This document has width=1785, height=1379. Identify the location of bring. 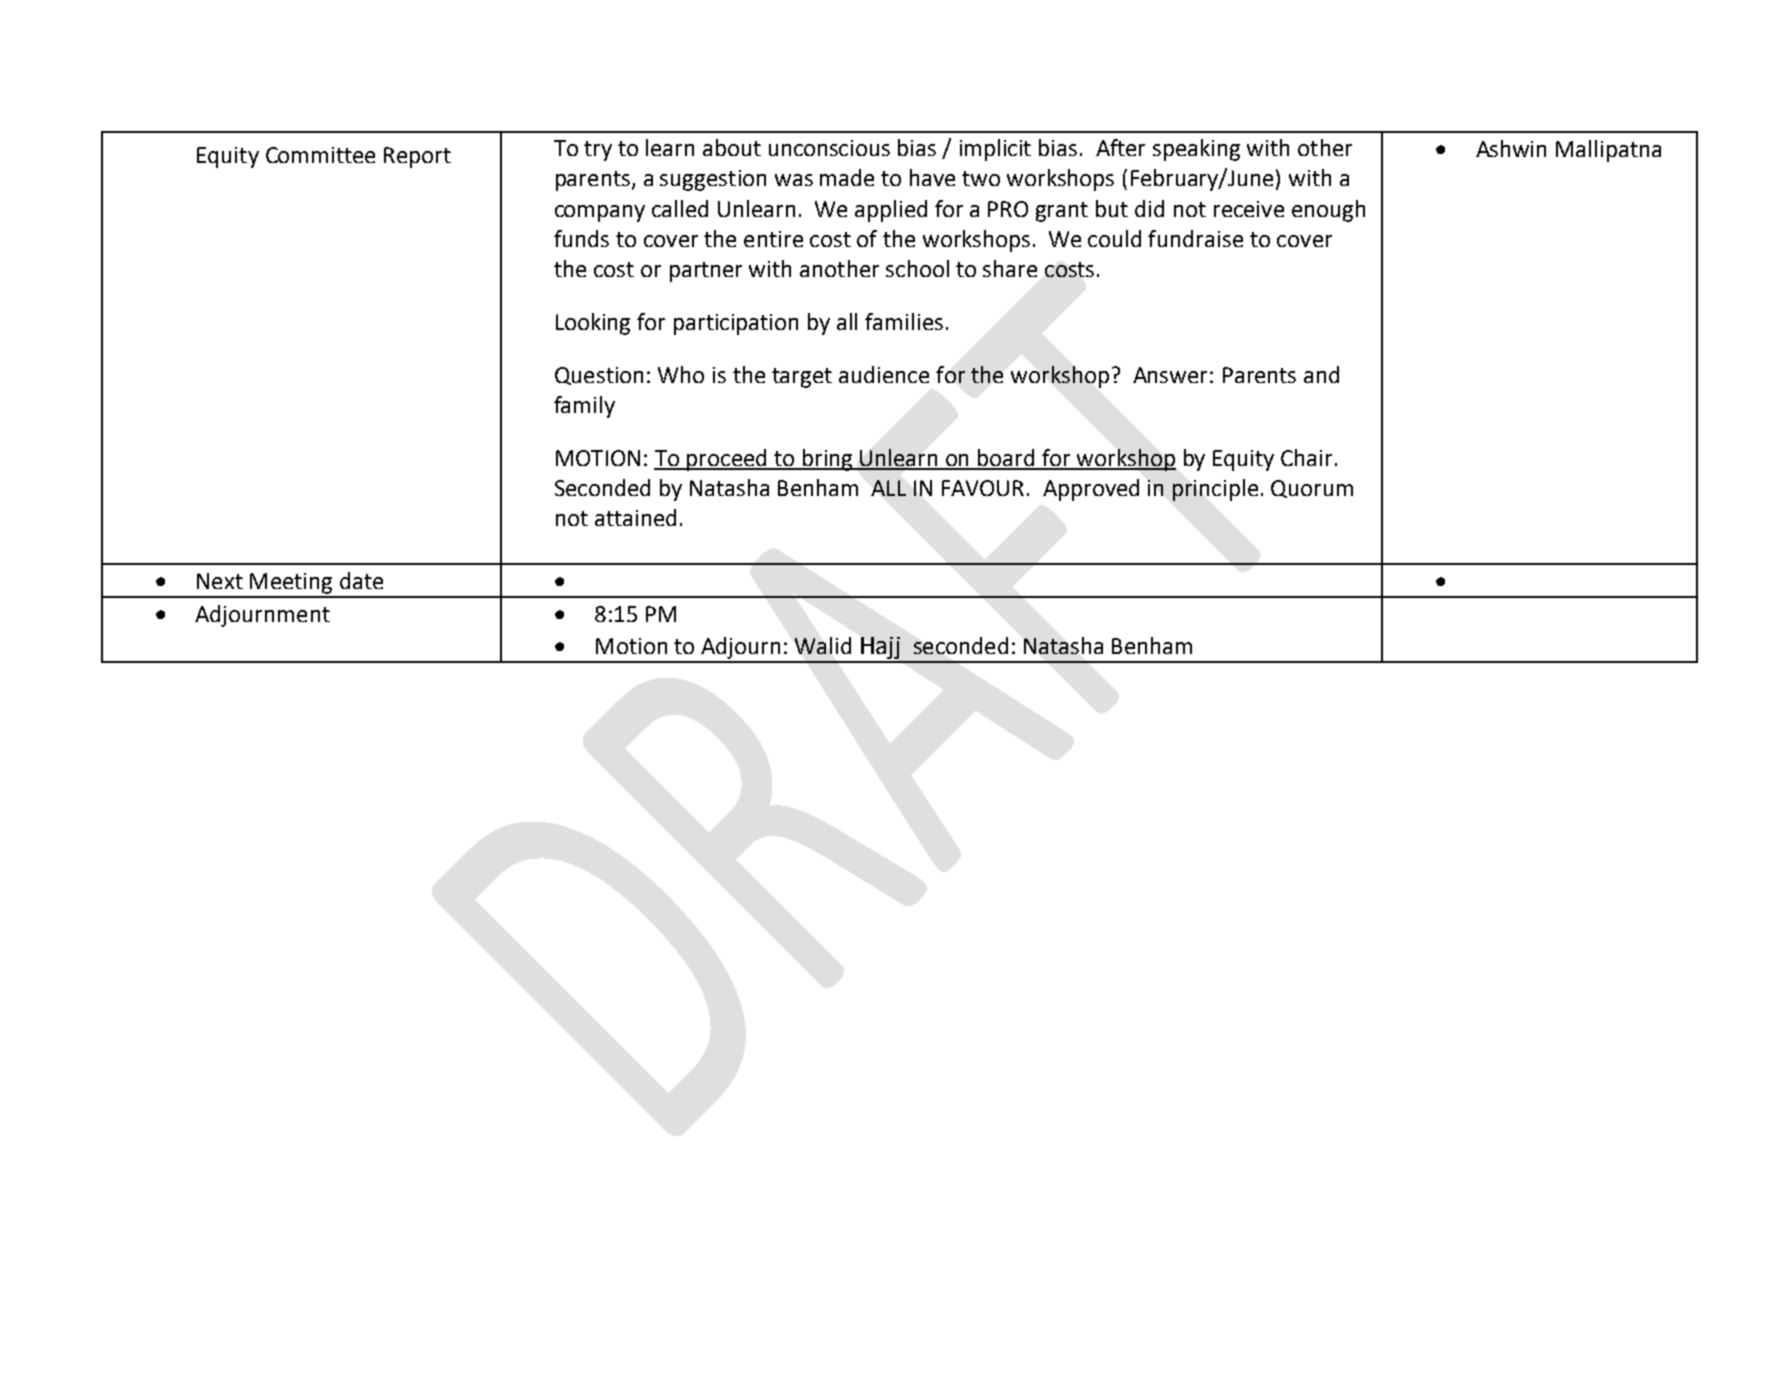
(827, 460).
